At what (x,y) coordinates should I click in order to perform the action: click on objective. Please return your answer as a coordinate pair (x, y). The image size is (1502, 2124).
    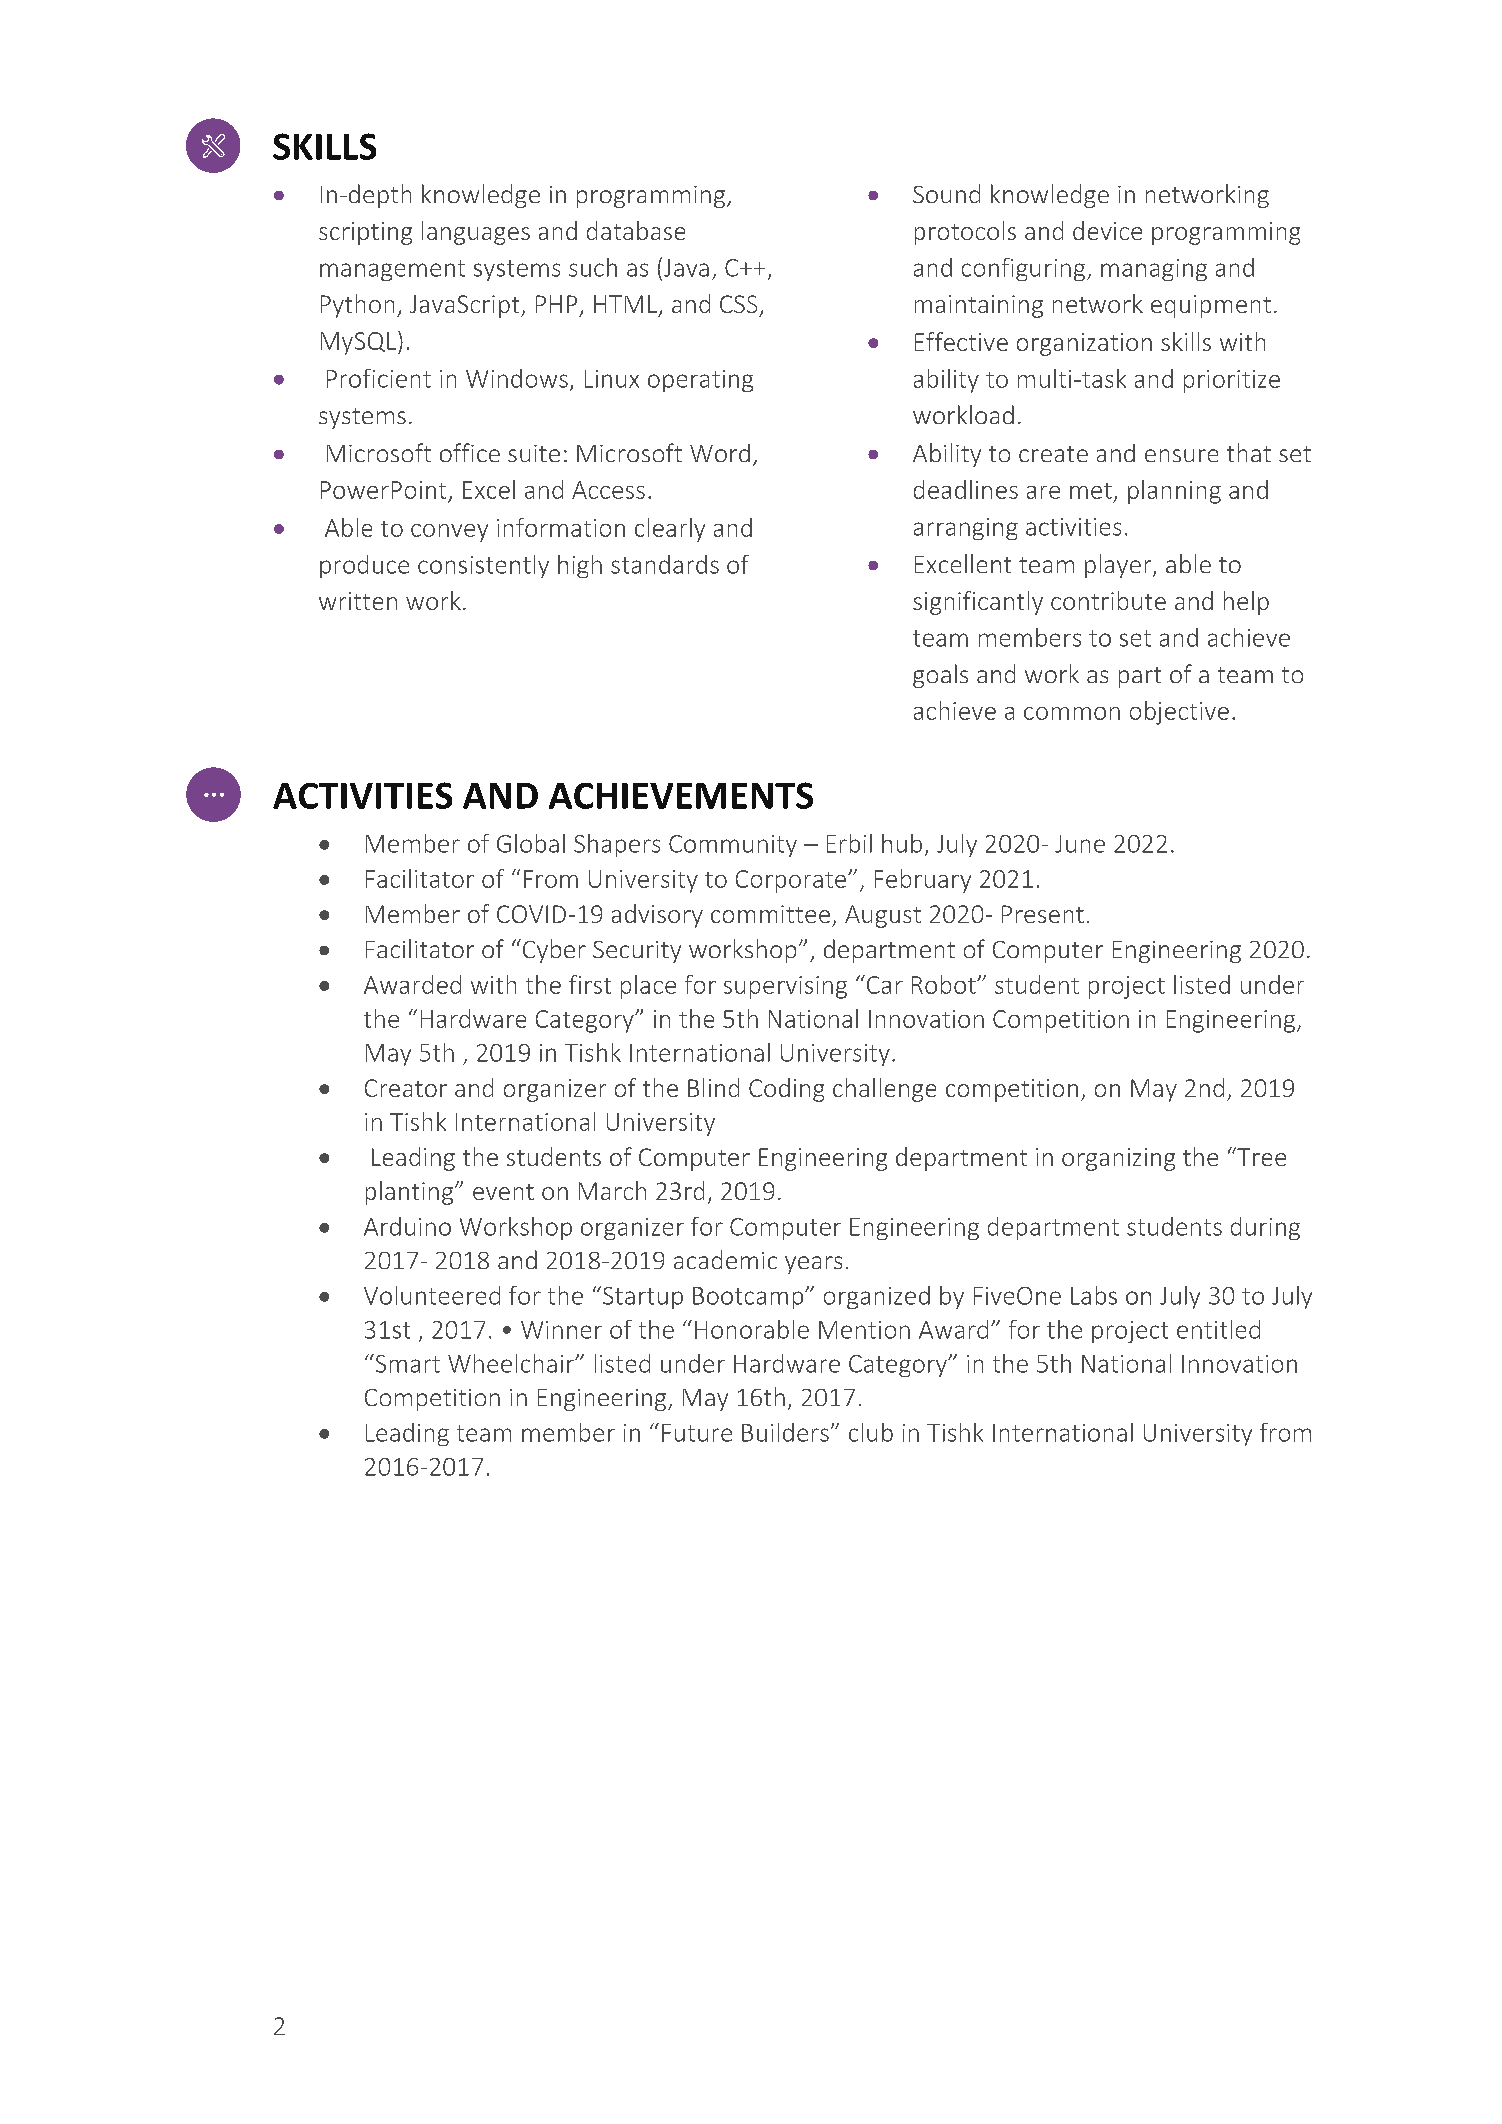
    Looking at the image, I should click on (1179, 713).
